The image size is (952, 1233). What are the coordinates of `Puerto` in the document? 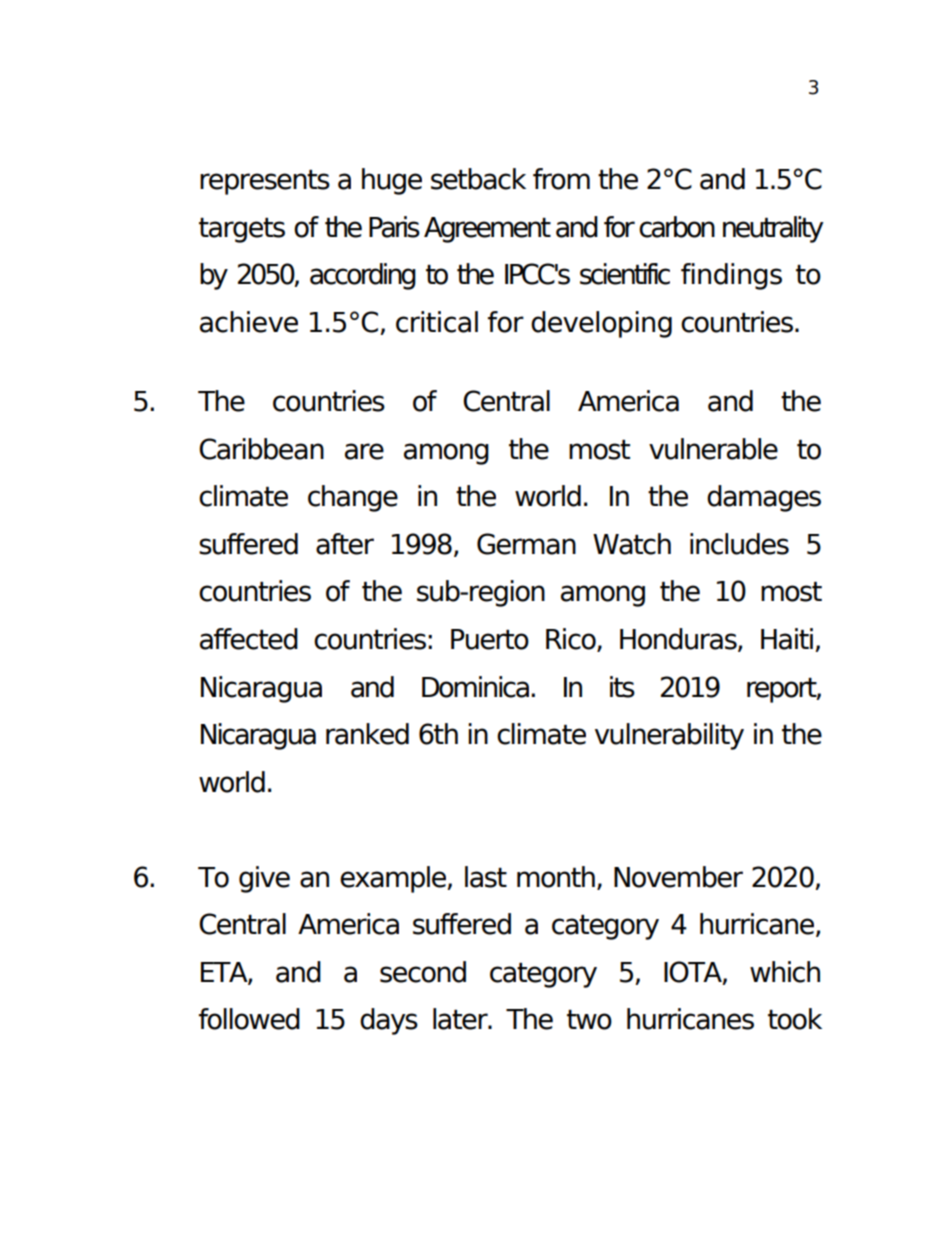 It's located at (490, 639).
